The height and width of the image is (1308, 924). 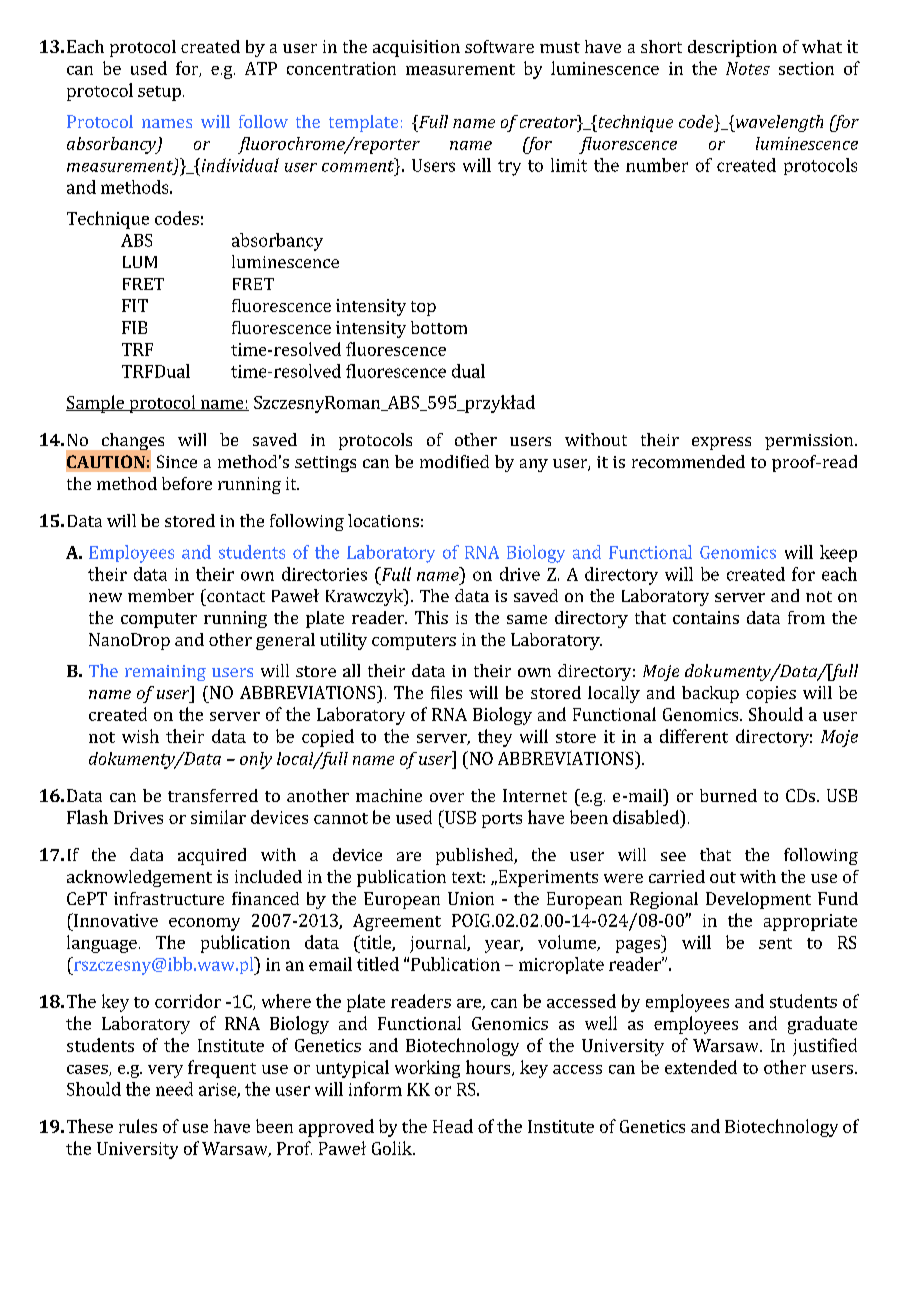 I want to click on setup, so click(x=159, y=93).
